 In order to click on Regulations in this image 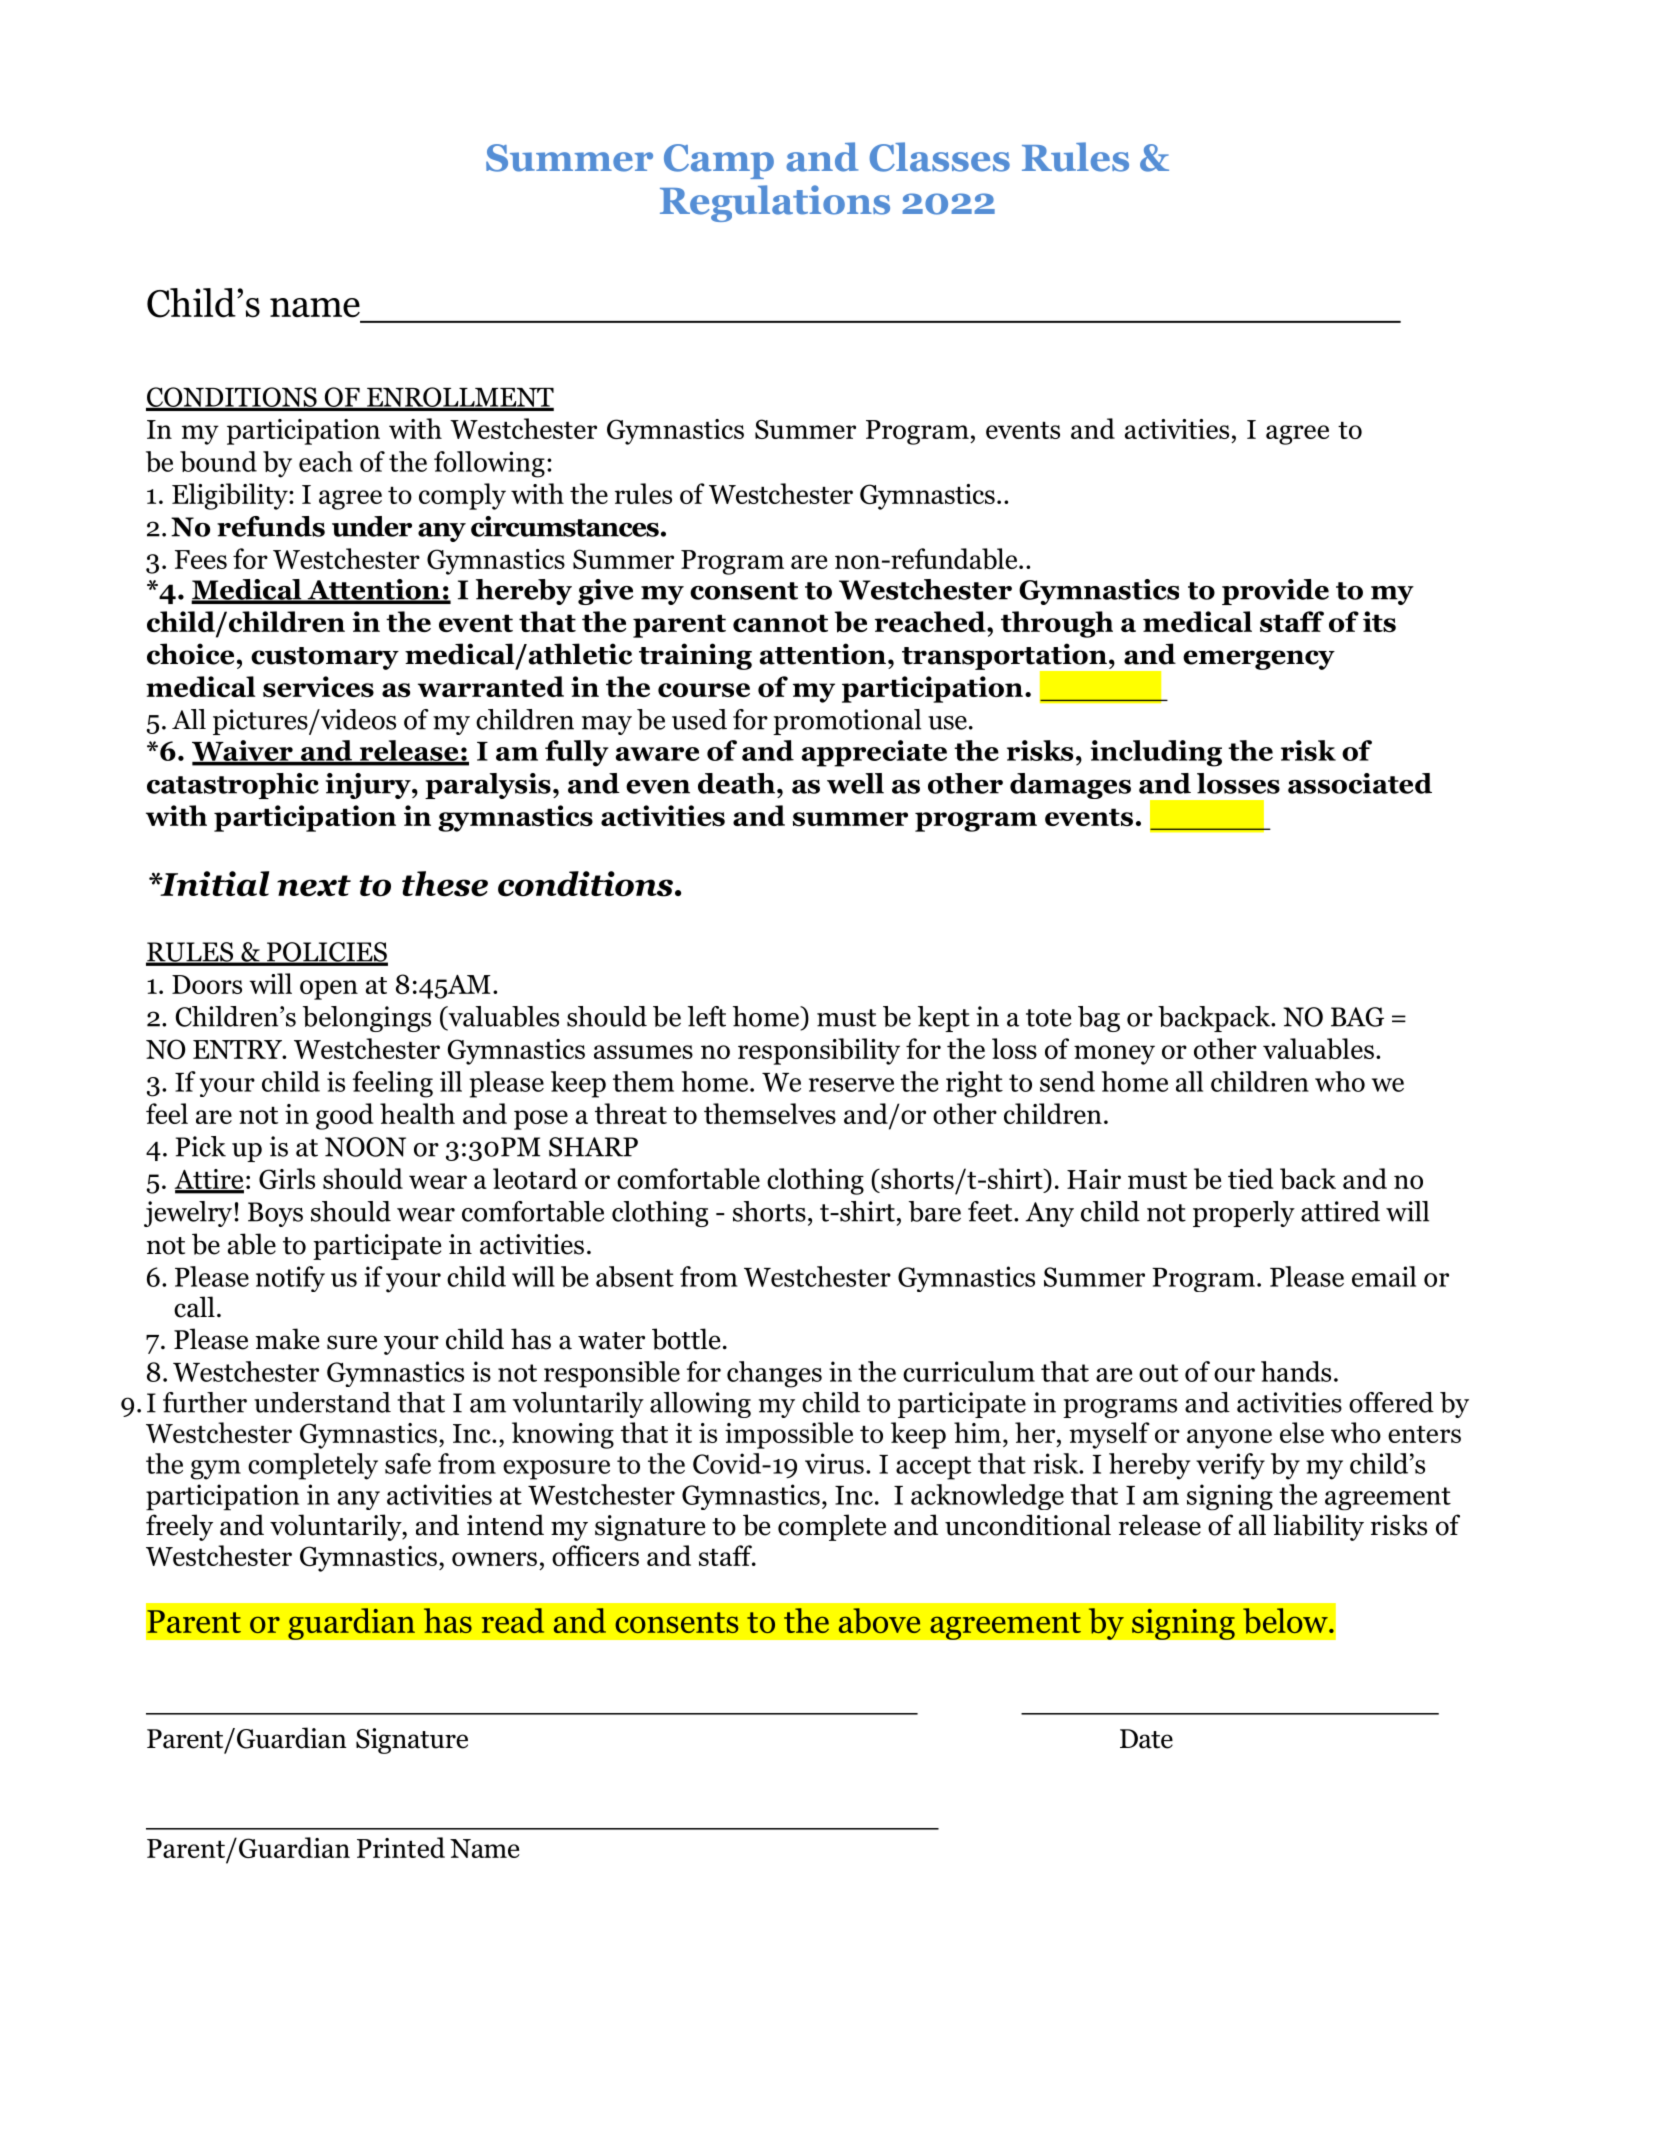, I will do `click(775, 203)`.
